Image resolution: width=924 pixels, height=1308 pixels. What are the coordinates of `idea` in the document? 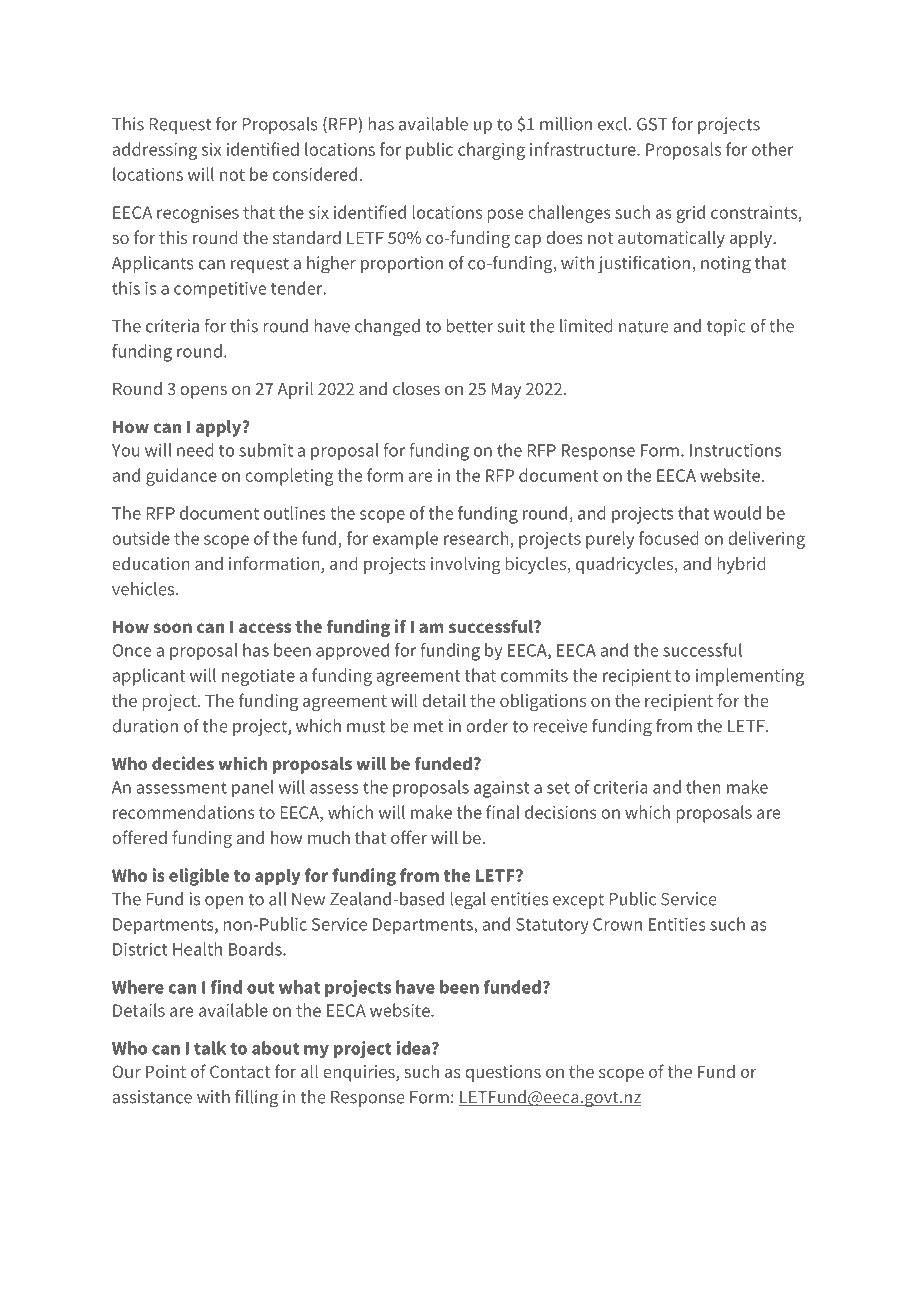 It's located at (413, 1048).
